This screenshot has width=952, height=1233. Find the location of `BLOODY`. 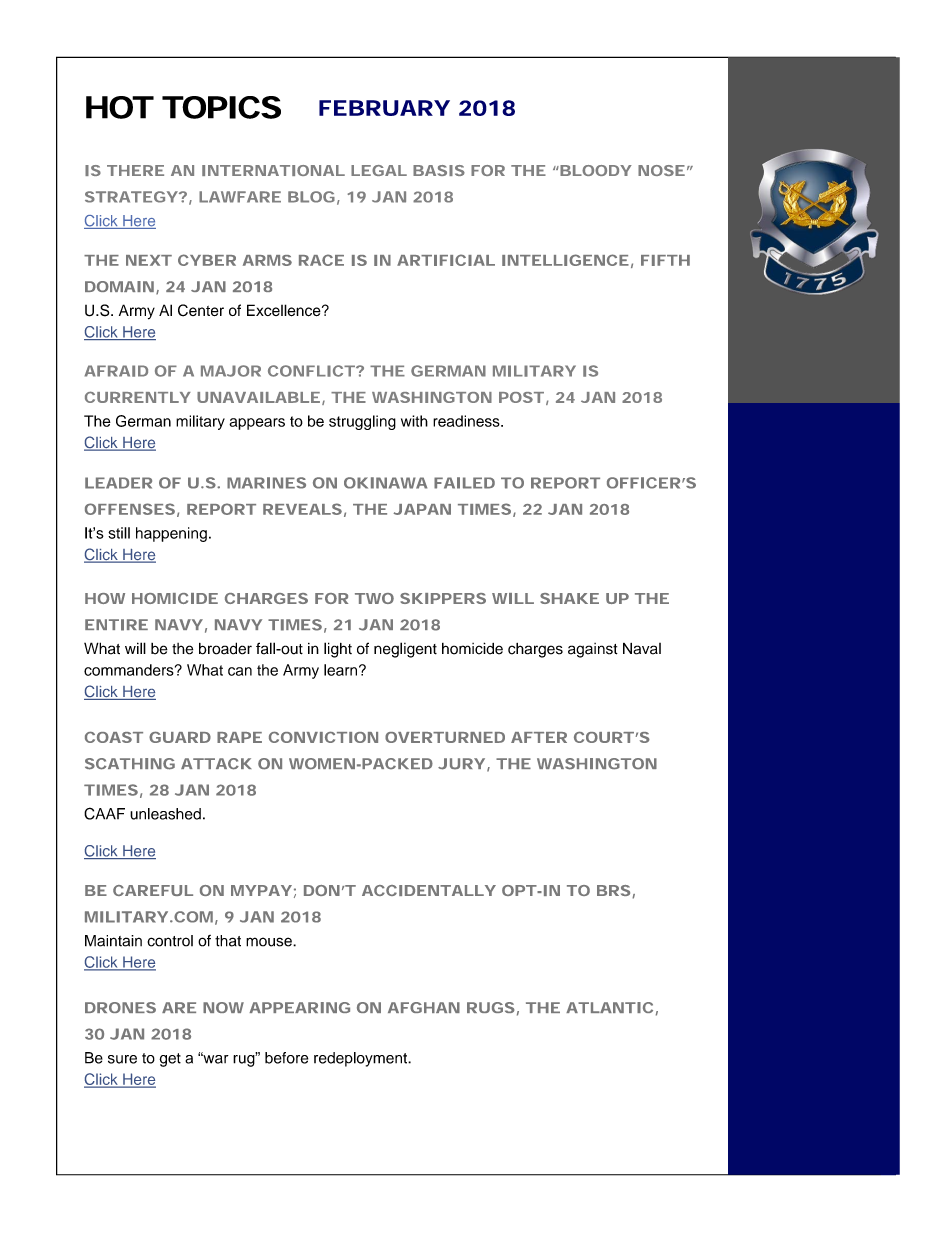

BLOODY is located at coordinates (595, 170).
